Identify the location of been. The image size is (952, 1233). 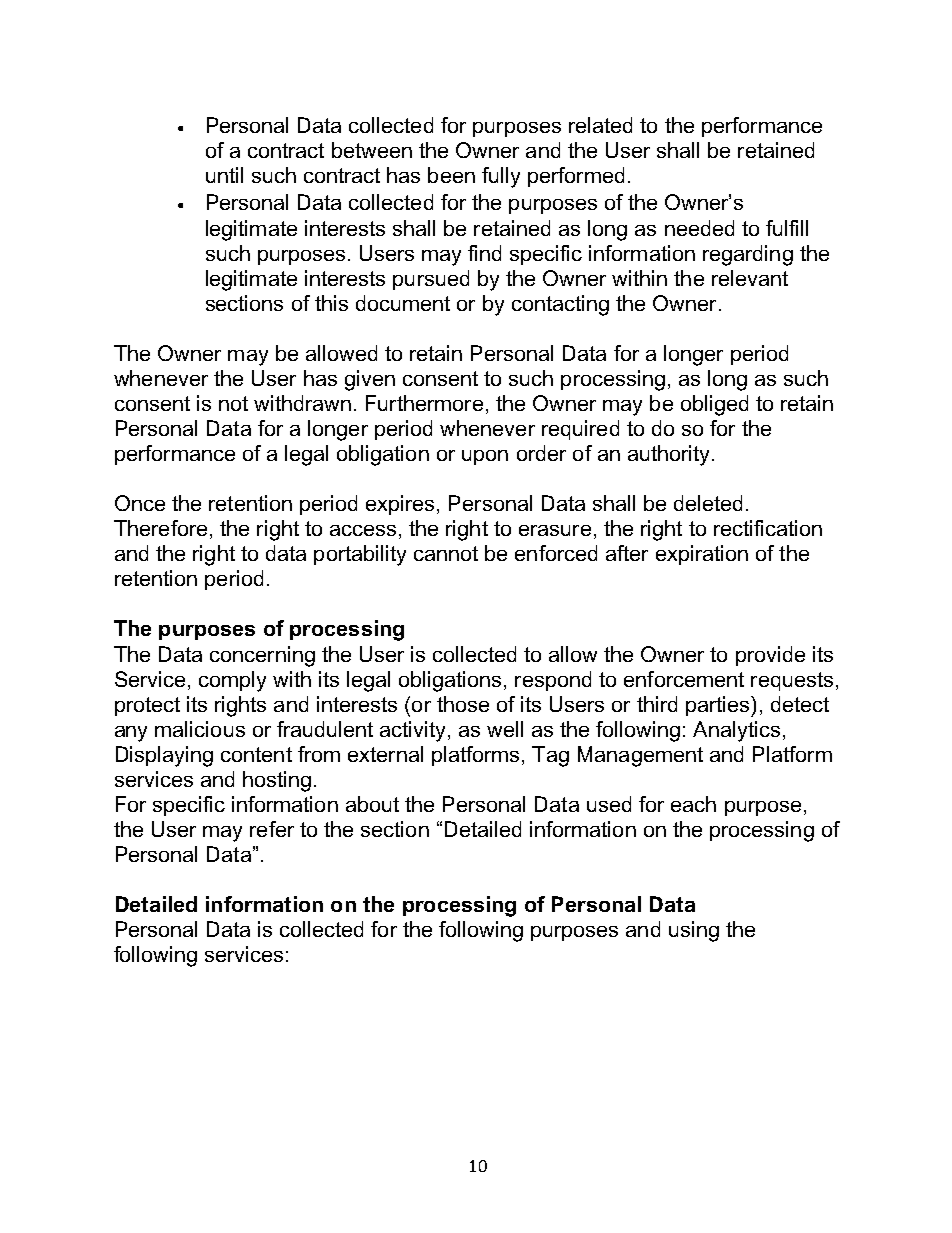
(451, 175).
